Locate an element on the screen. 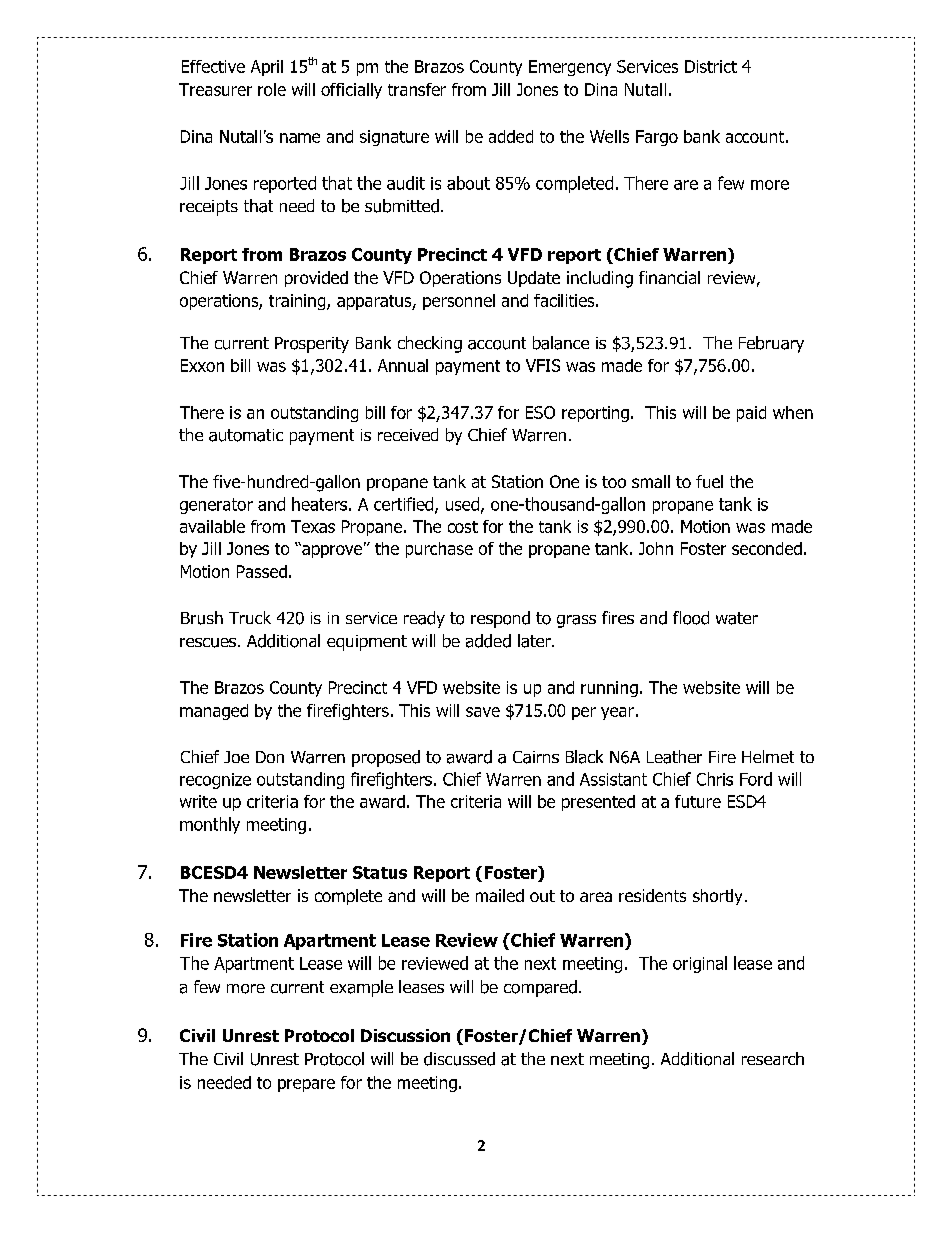  water is located at coordinates (737, 618).
